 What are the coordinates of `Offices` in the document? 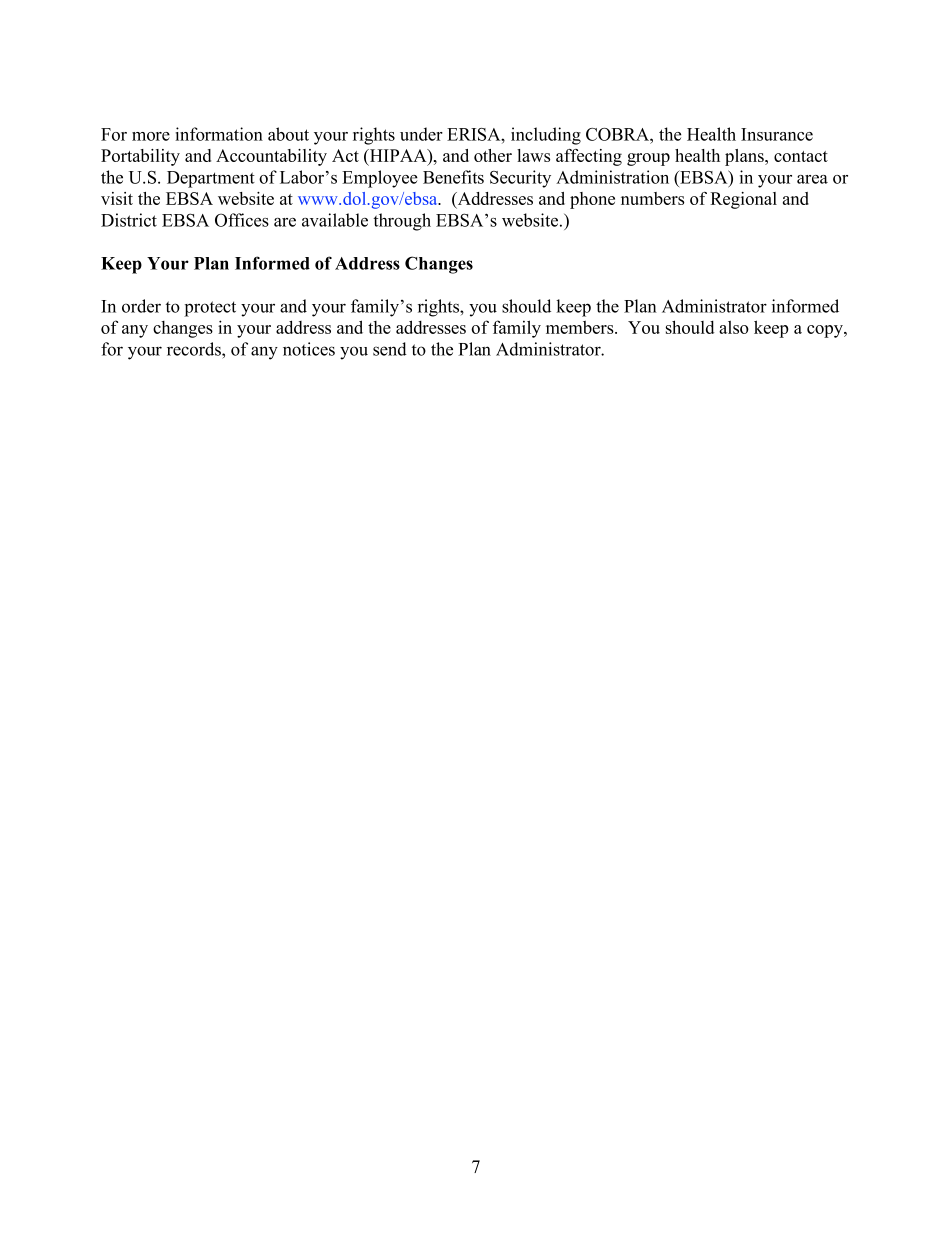 It's located at (242, 220).
